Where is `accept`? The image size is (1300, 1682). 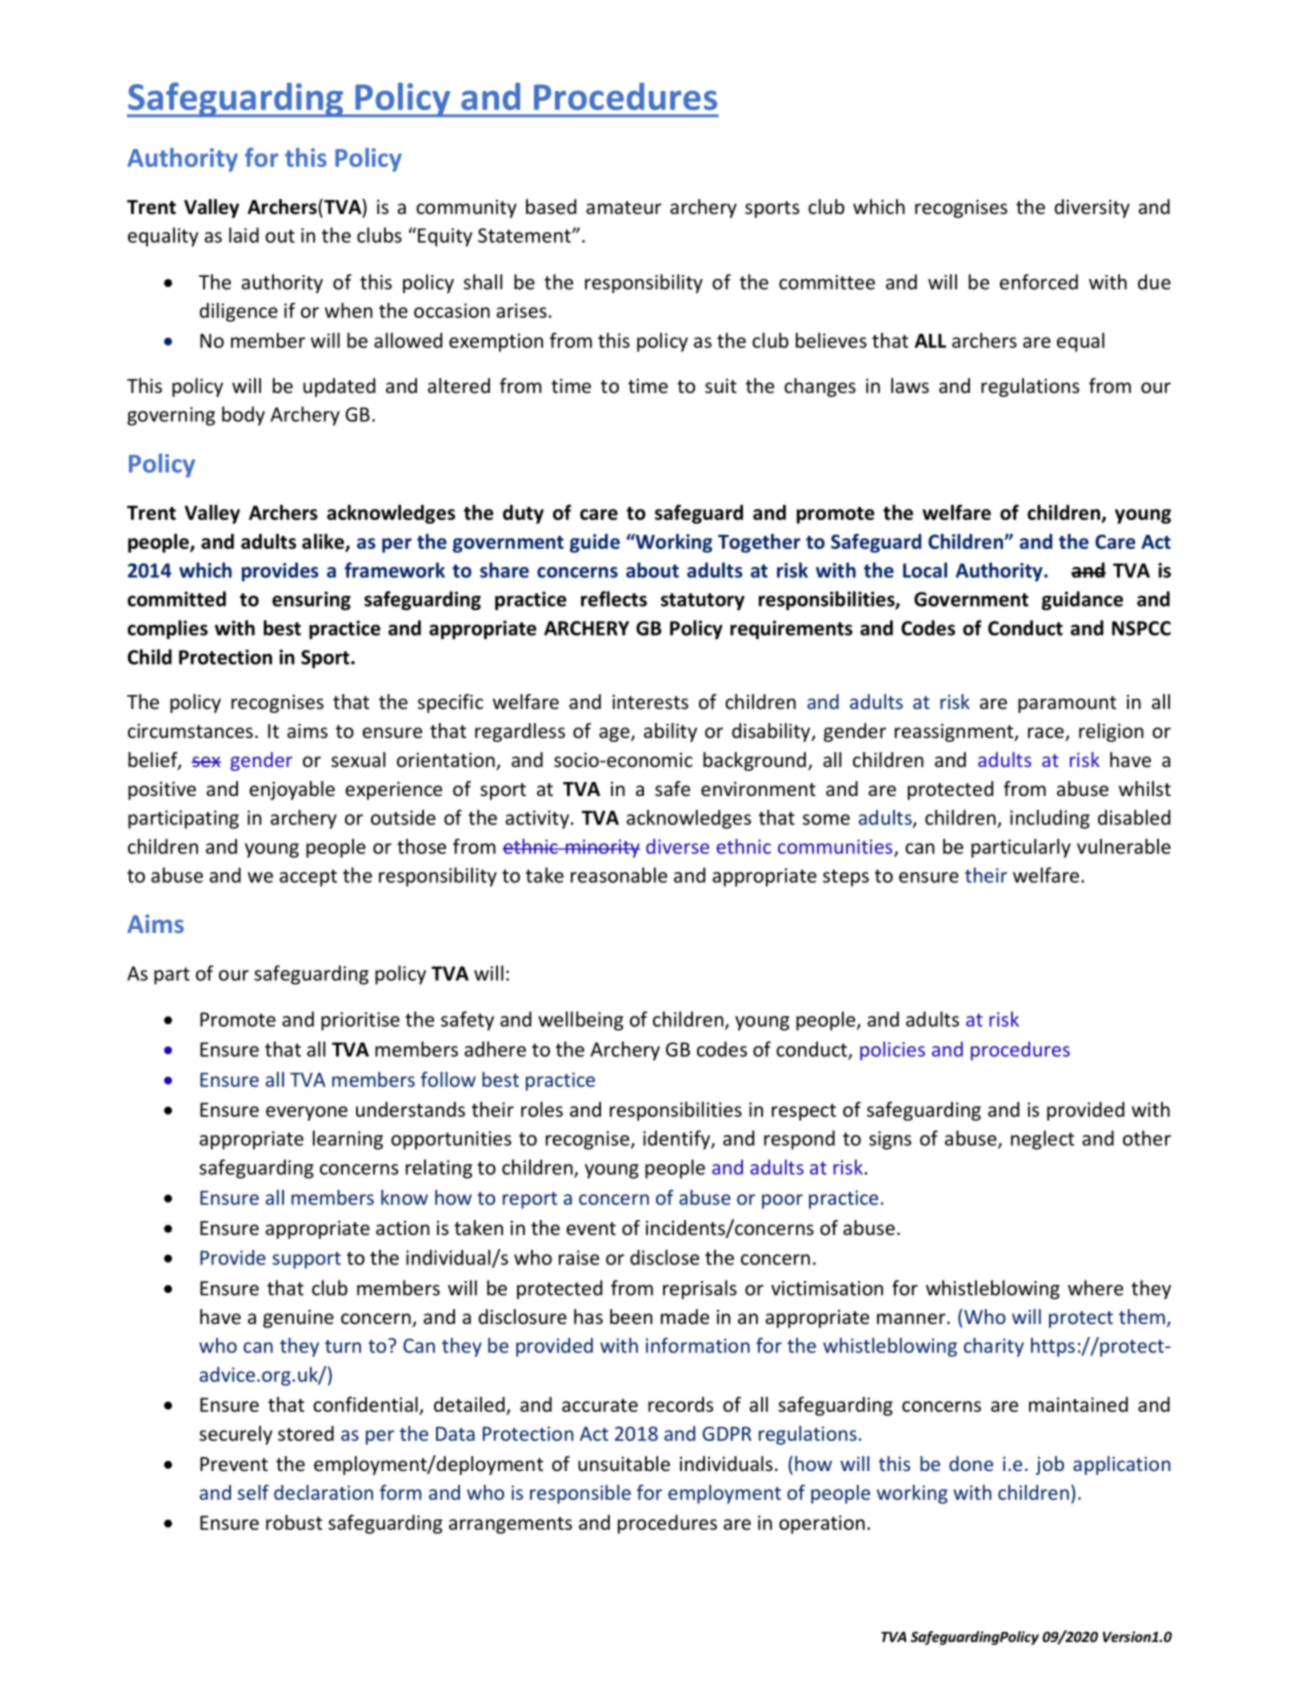 accept is located at coordinates (308, 878).
